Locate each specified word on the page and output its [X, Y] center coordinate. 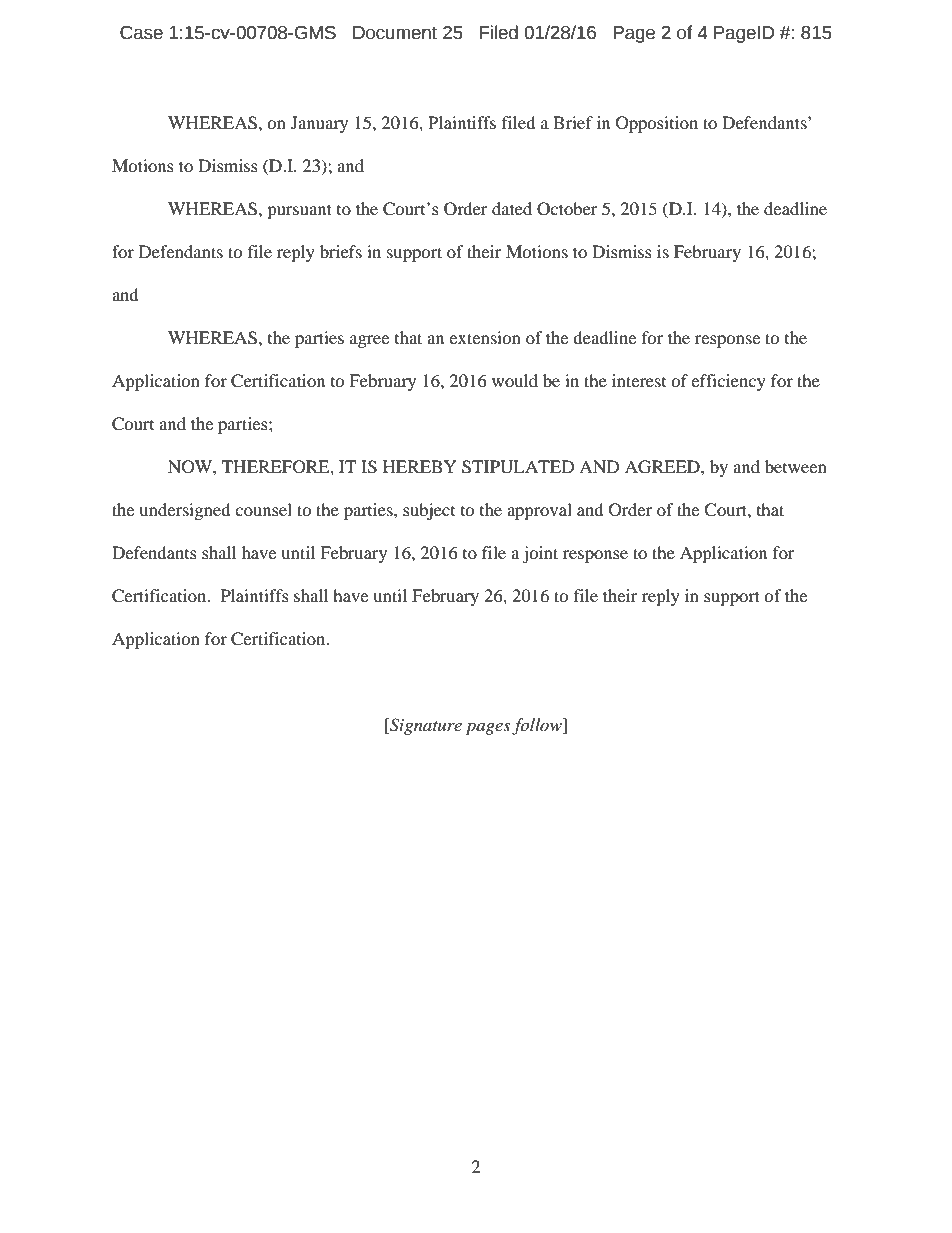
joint [540, 554]
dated [512, 208]
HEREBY [420, 466]
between [796, 466]
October [567, 209]
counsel [263, 509]
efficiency [728, 382]
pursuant [299, 211]
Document [395, 33]
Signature [425, 726]
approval [539, 511]
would [515, 380]
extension [485, 337]
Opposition [657, 124]
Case [141, 33]
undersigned [185, 511]
